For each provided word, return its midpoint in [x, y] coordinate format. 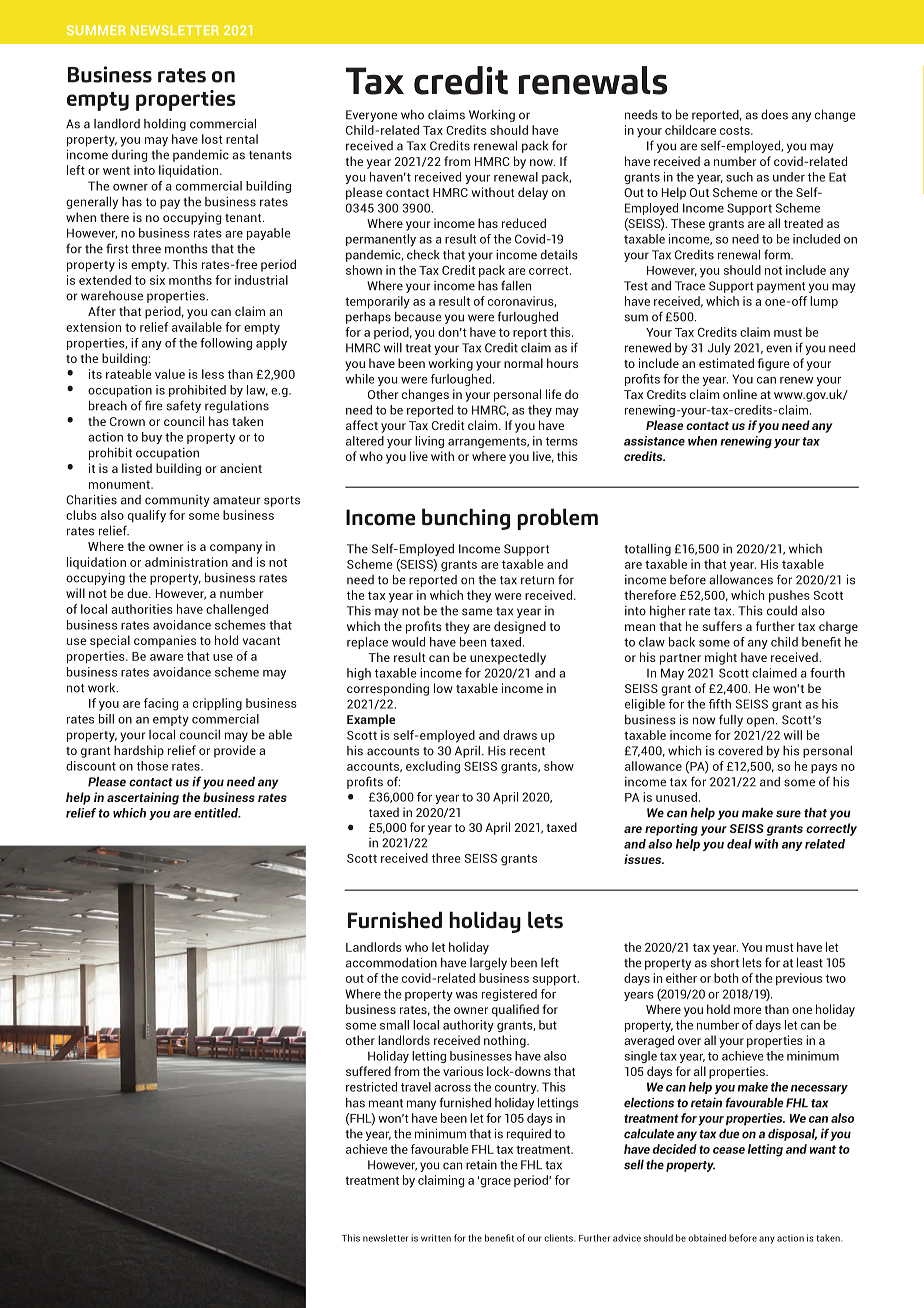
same [477, 612]
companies [165, 641]
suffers [722, 626]
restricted [371, 1087]
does [774, 114]
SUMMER [96, 30]
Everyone [371, 116]
